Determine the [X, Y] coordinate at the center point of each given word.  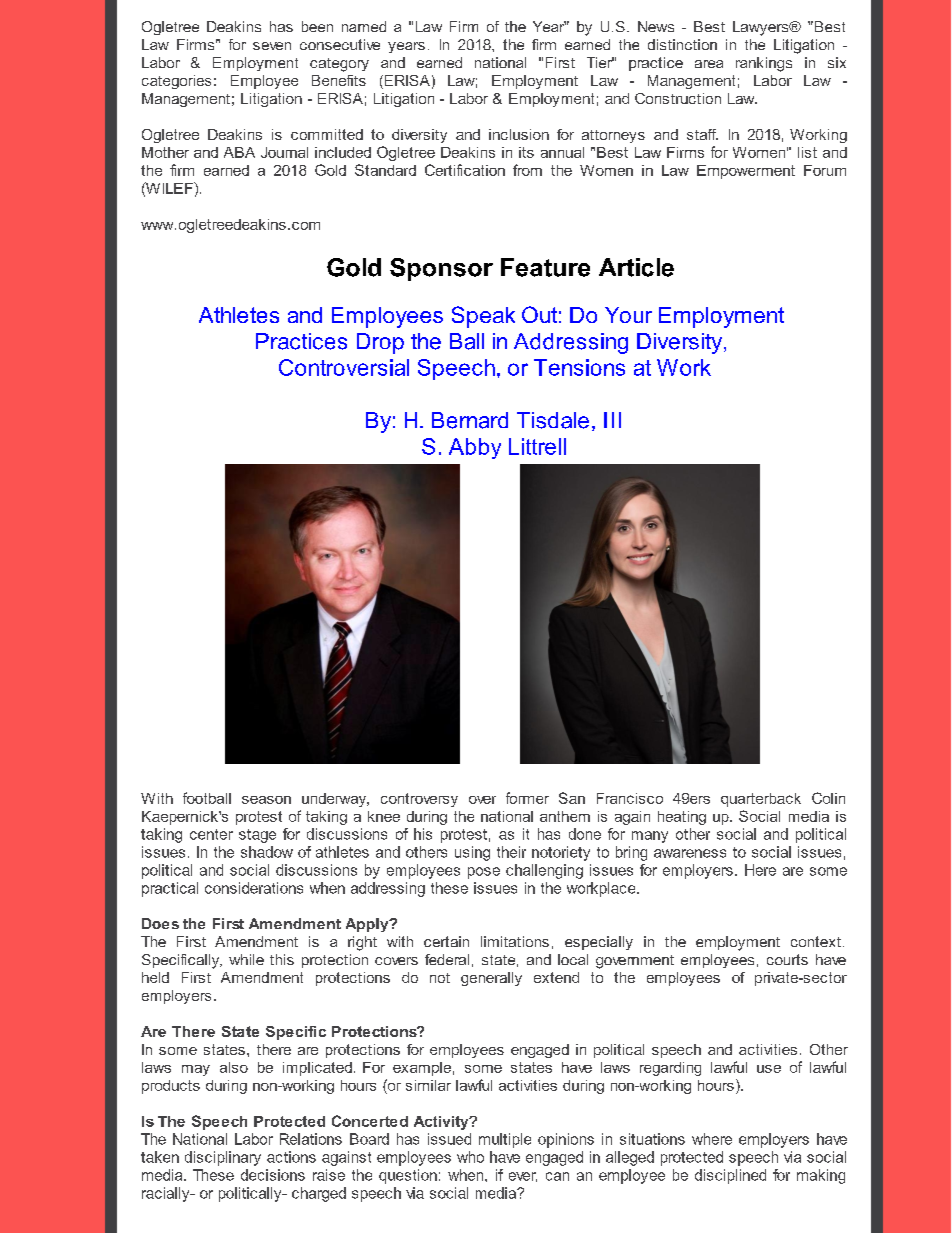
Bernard [470, 420]
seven [272, 46]
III [612, 420]
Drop [380, 343]
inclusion [519, 134]
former [527, 798]
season [266, 800]
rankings [764, 64]
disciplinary [223, 1158]
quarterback [761, 800]
